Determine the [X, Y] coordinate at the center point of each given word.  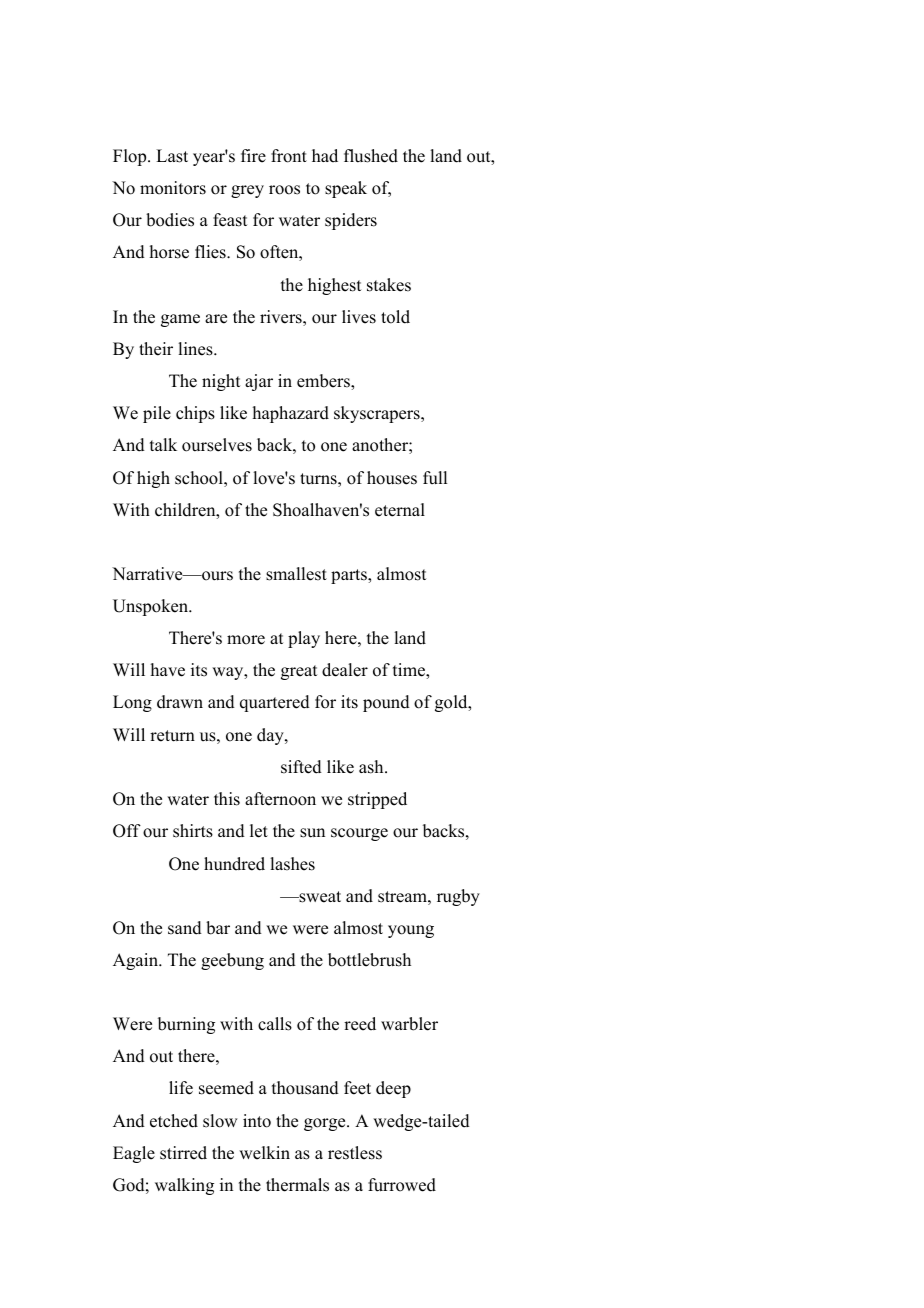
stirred [183, 1153]
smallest [296, 574]
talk [163, 444]
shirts [193, 831]
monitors [173, 188]
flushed [371, 156]
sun [312, 833]
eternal [400, 510]
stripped [377, 800]
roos [284, 190]
